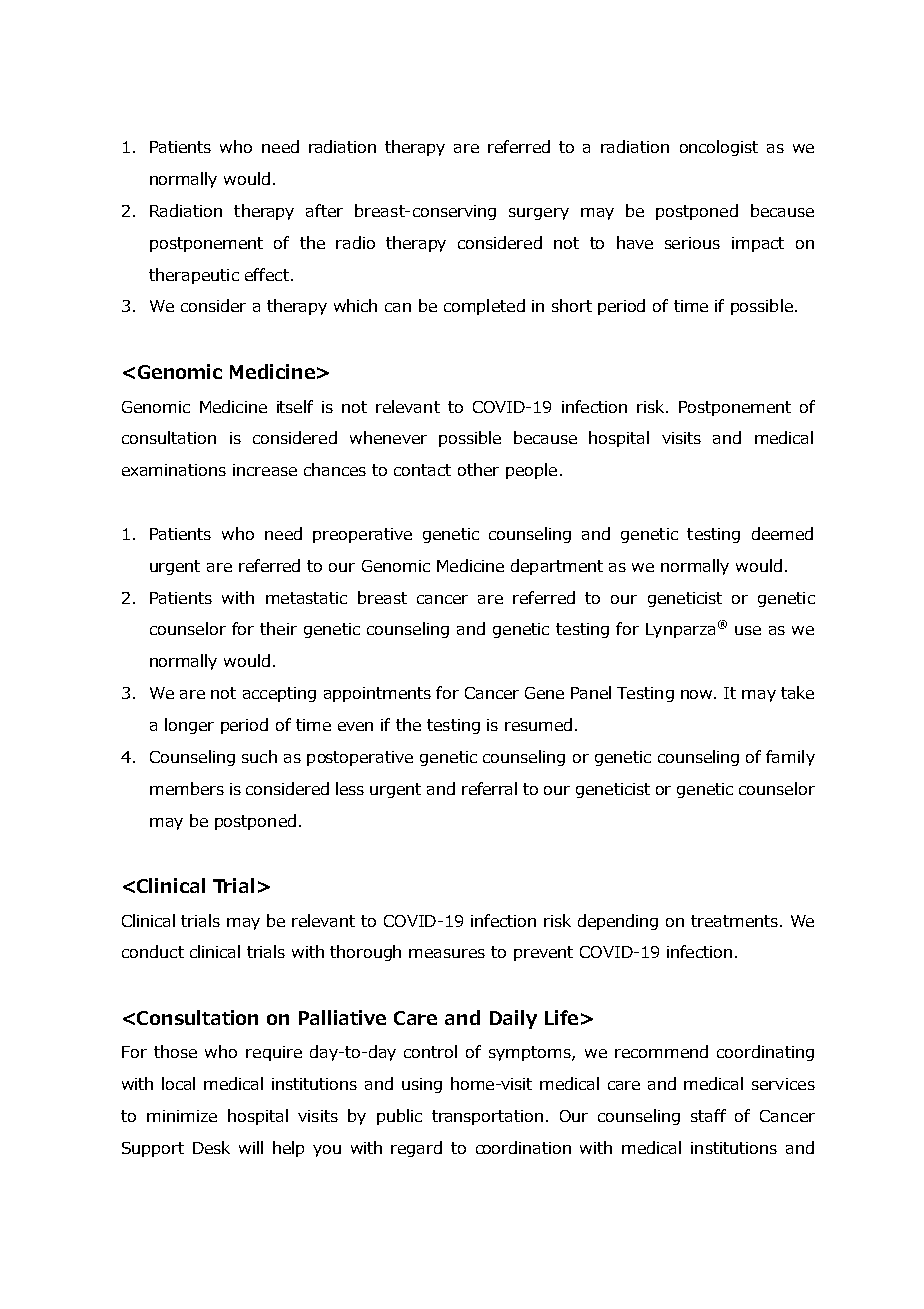 The image size is (924, 1309). What do you see at coordinates (278, 628) in the screenshot?
I see `their` at bounding box center [278, 628].
